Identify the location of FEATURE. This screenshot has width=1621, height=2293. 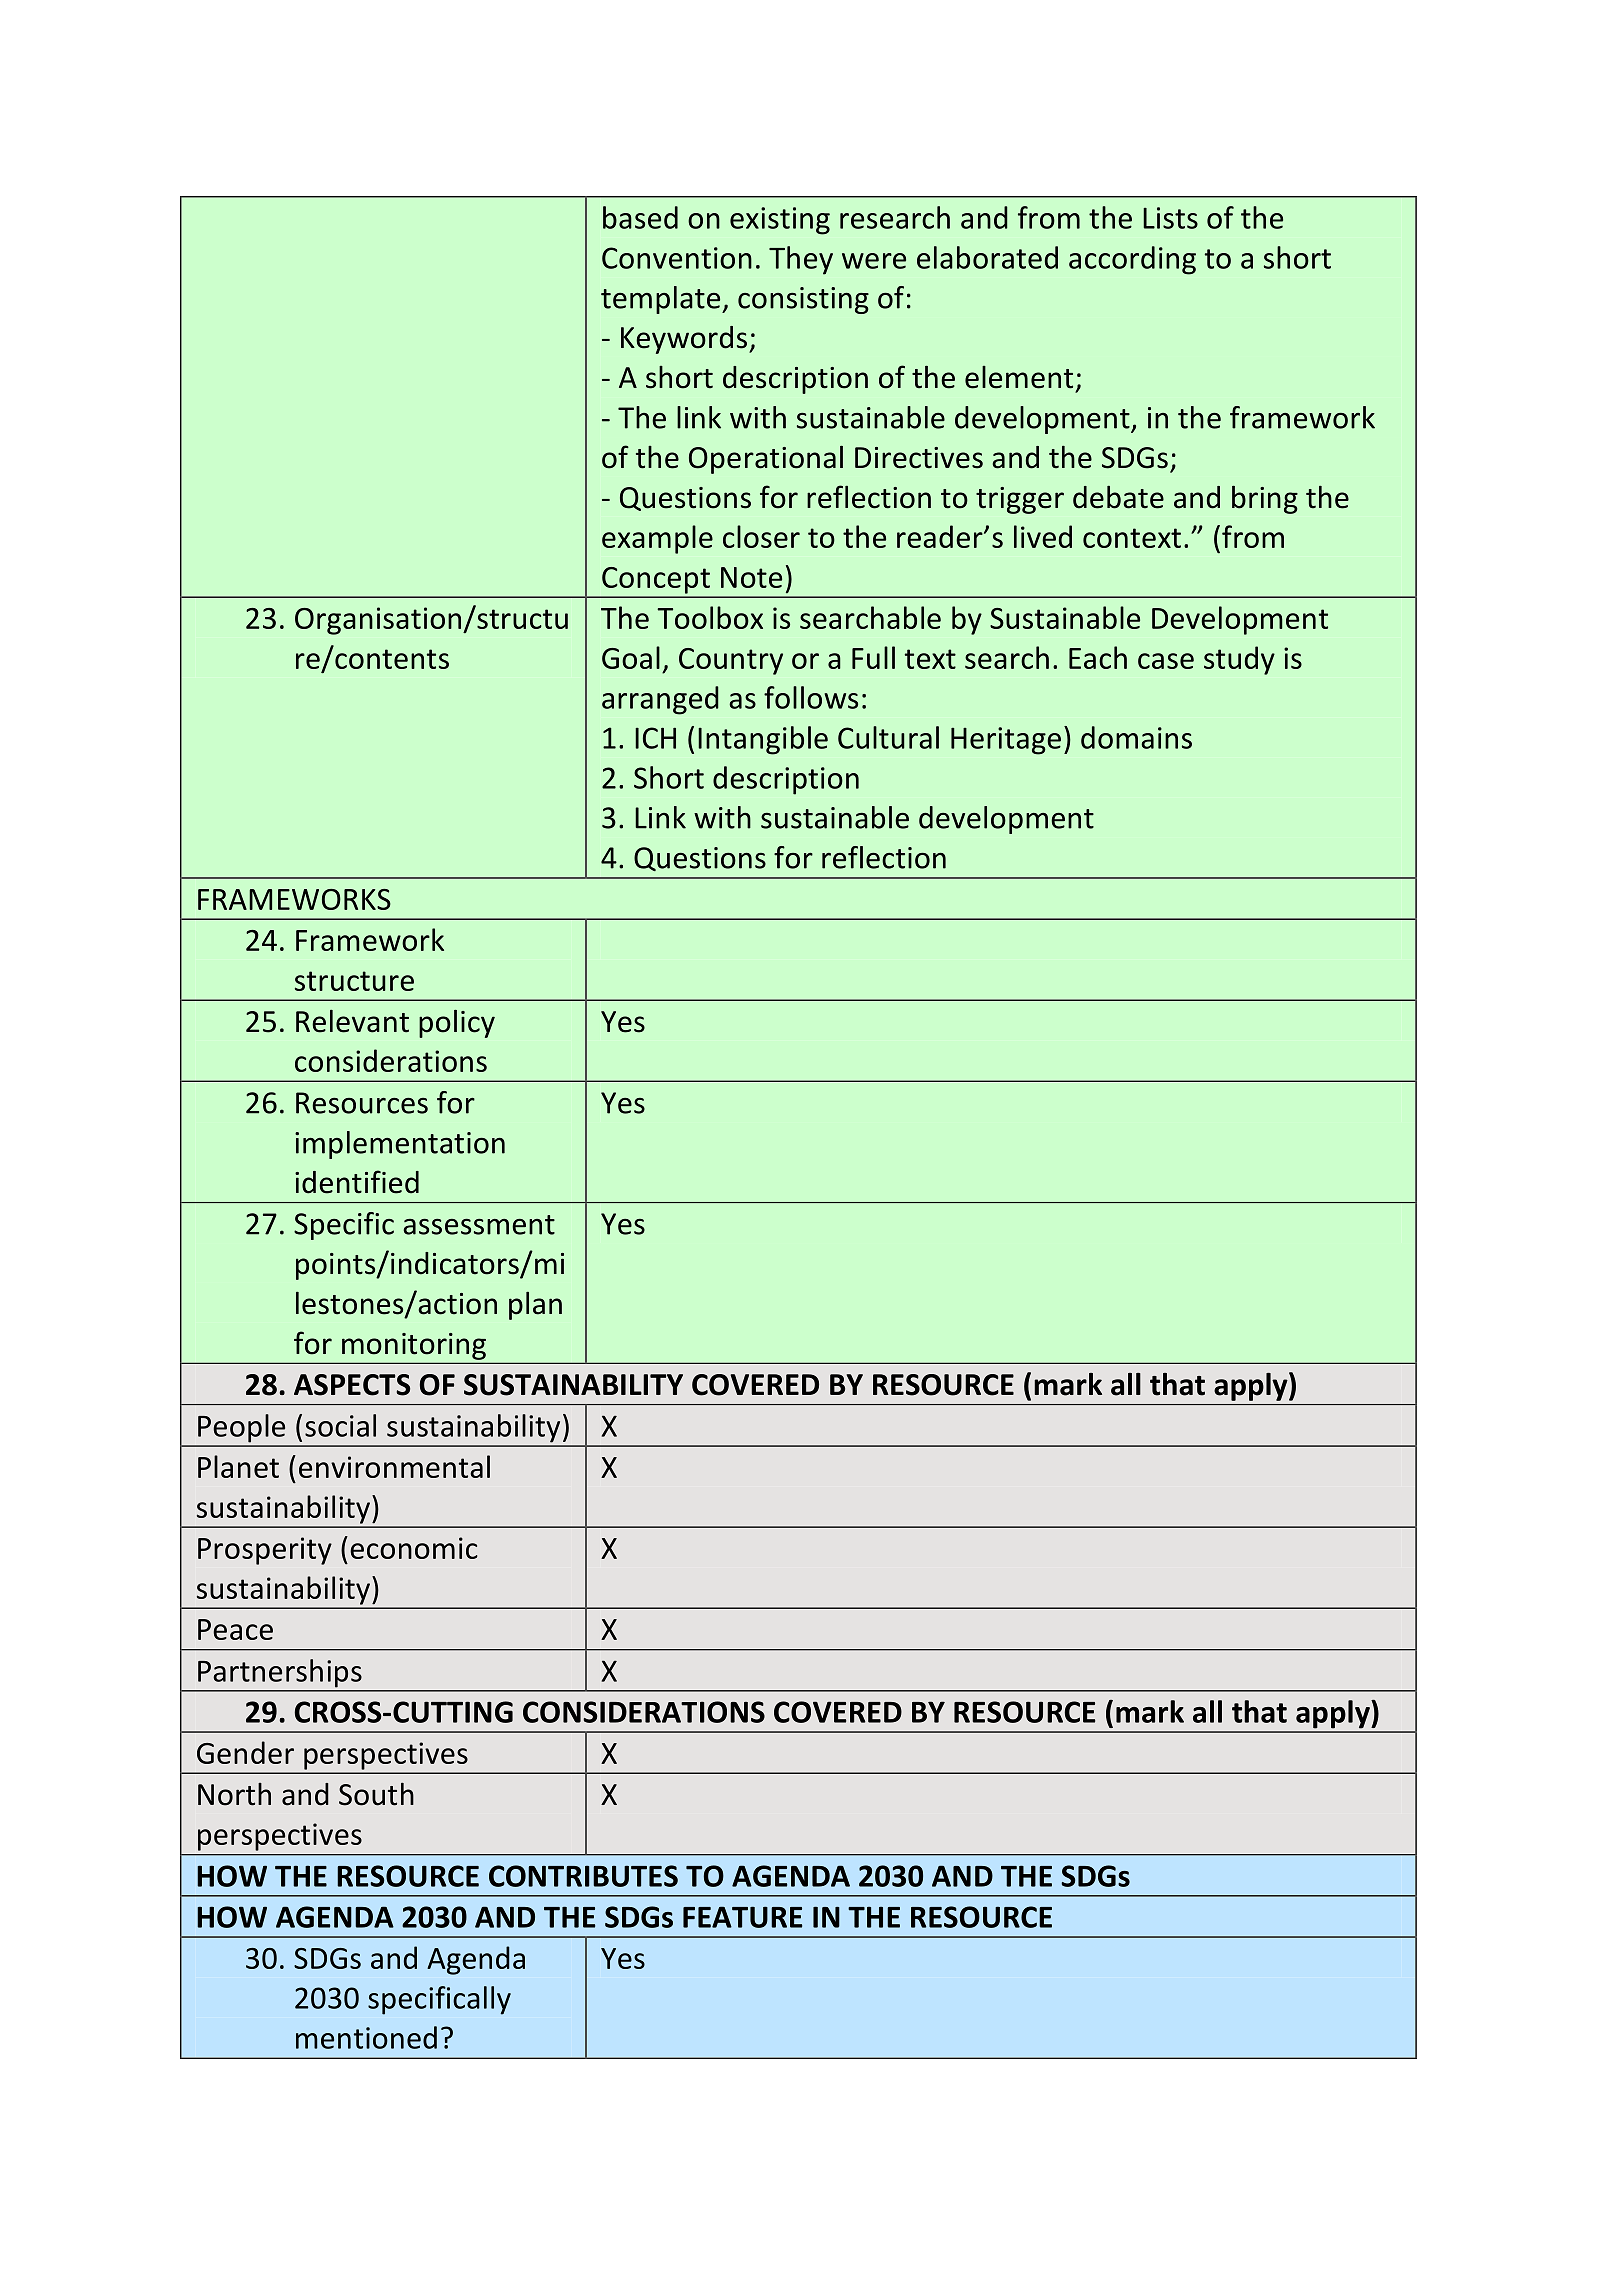
(742, 1917).
